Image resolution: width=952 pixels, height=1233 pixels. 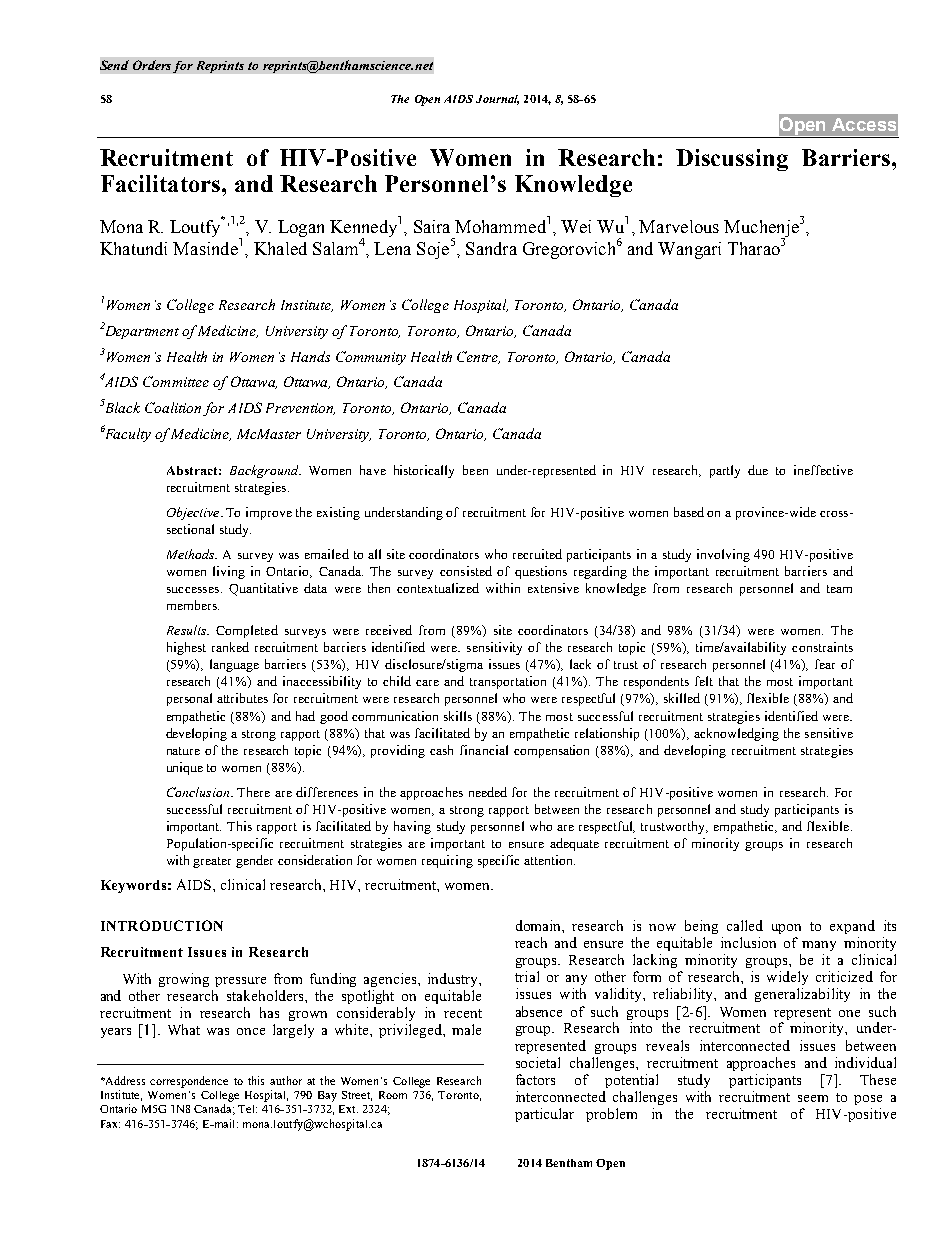 What do you see at coordinates (176, 381) in the image?
I see `Committee` at bounding box center [176, 381].
